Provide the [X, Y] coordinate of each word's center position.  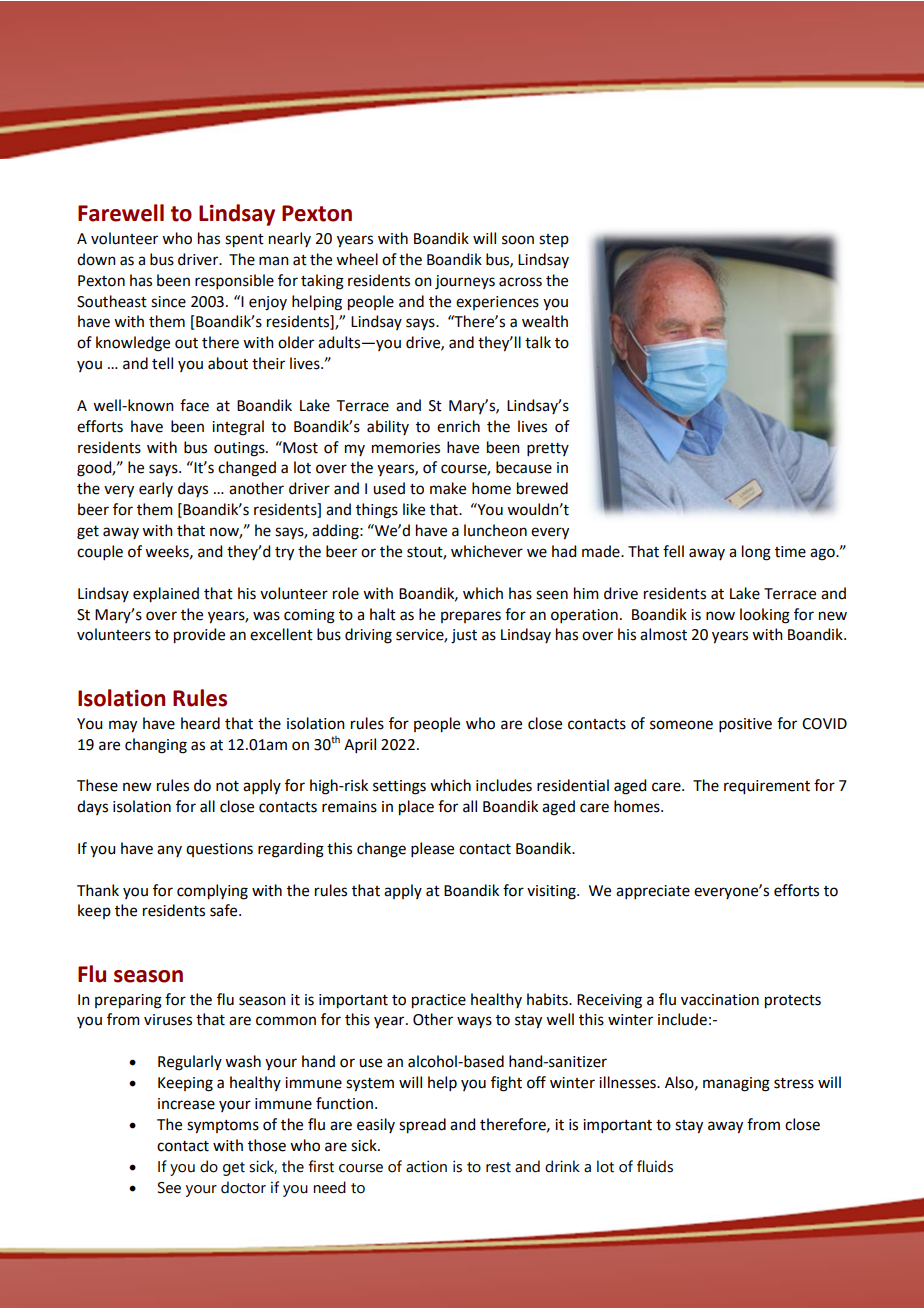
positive [745, 725]
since [168, 302]
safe [225, 910]
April [360, 745]
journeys [465, 282]
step [554, 240]
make [448, 488]
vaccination [720, 1000]
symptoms [223, 1127]
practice [439, 1001]
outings [240, 449]
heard [200, 723]
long [756, 553]
